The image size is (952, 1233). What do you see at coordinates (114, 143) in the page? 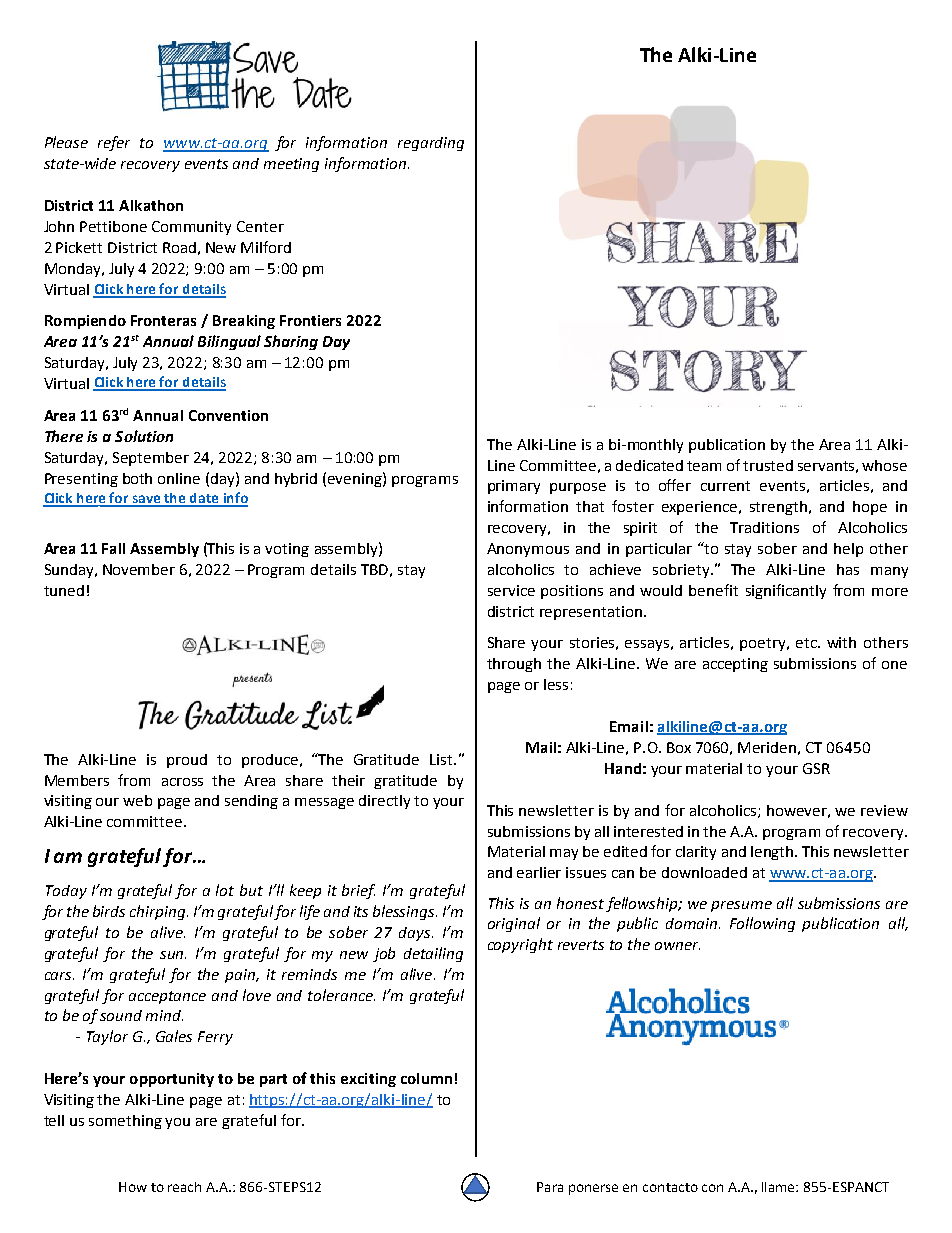
I see `refer` at bounding box center [114, 143].
